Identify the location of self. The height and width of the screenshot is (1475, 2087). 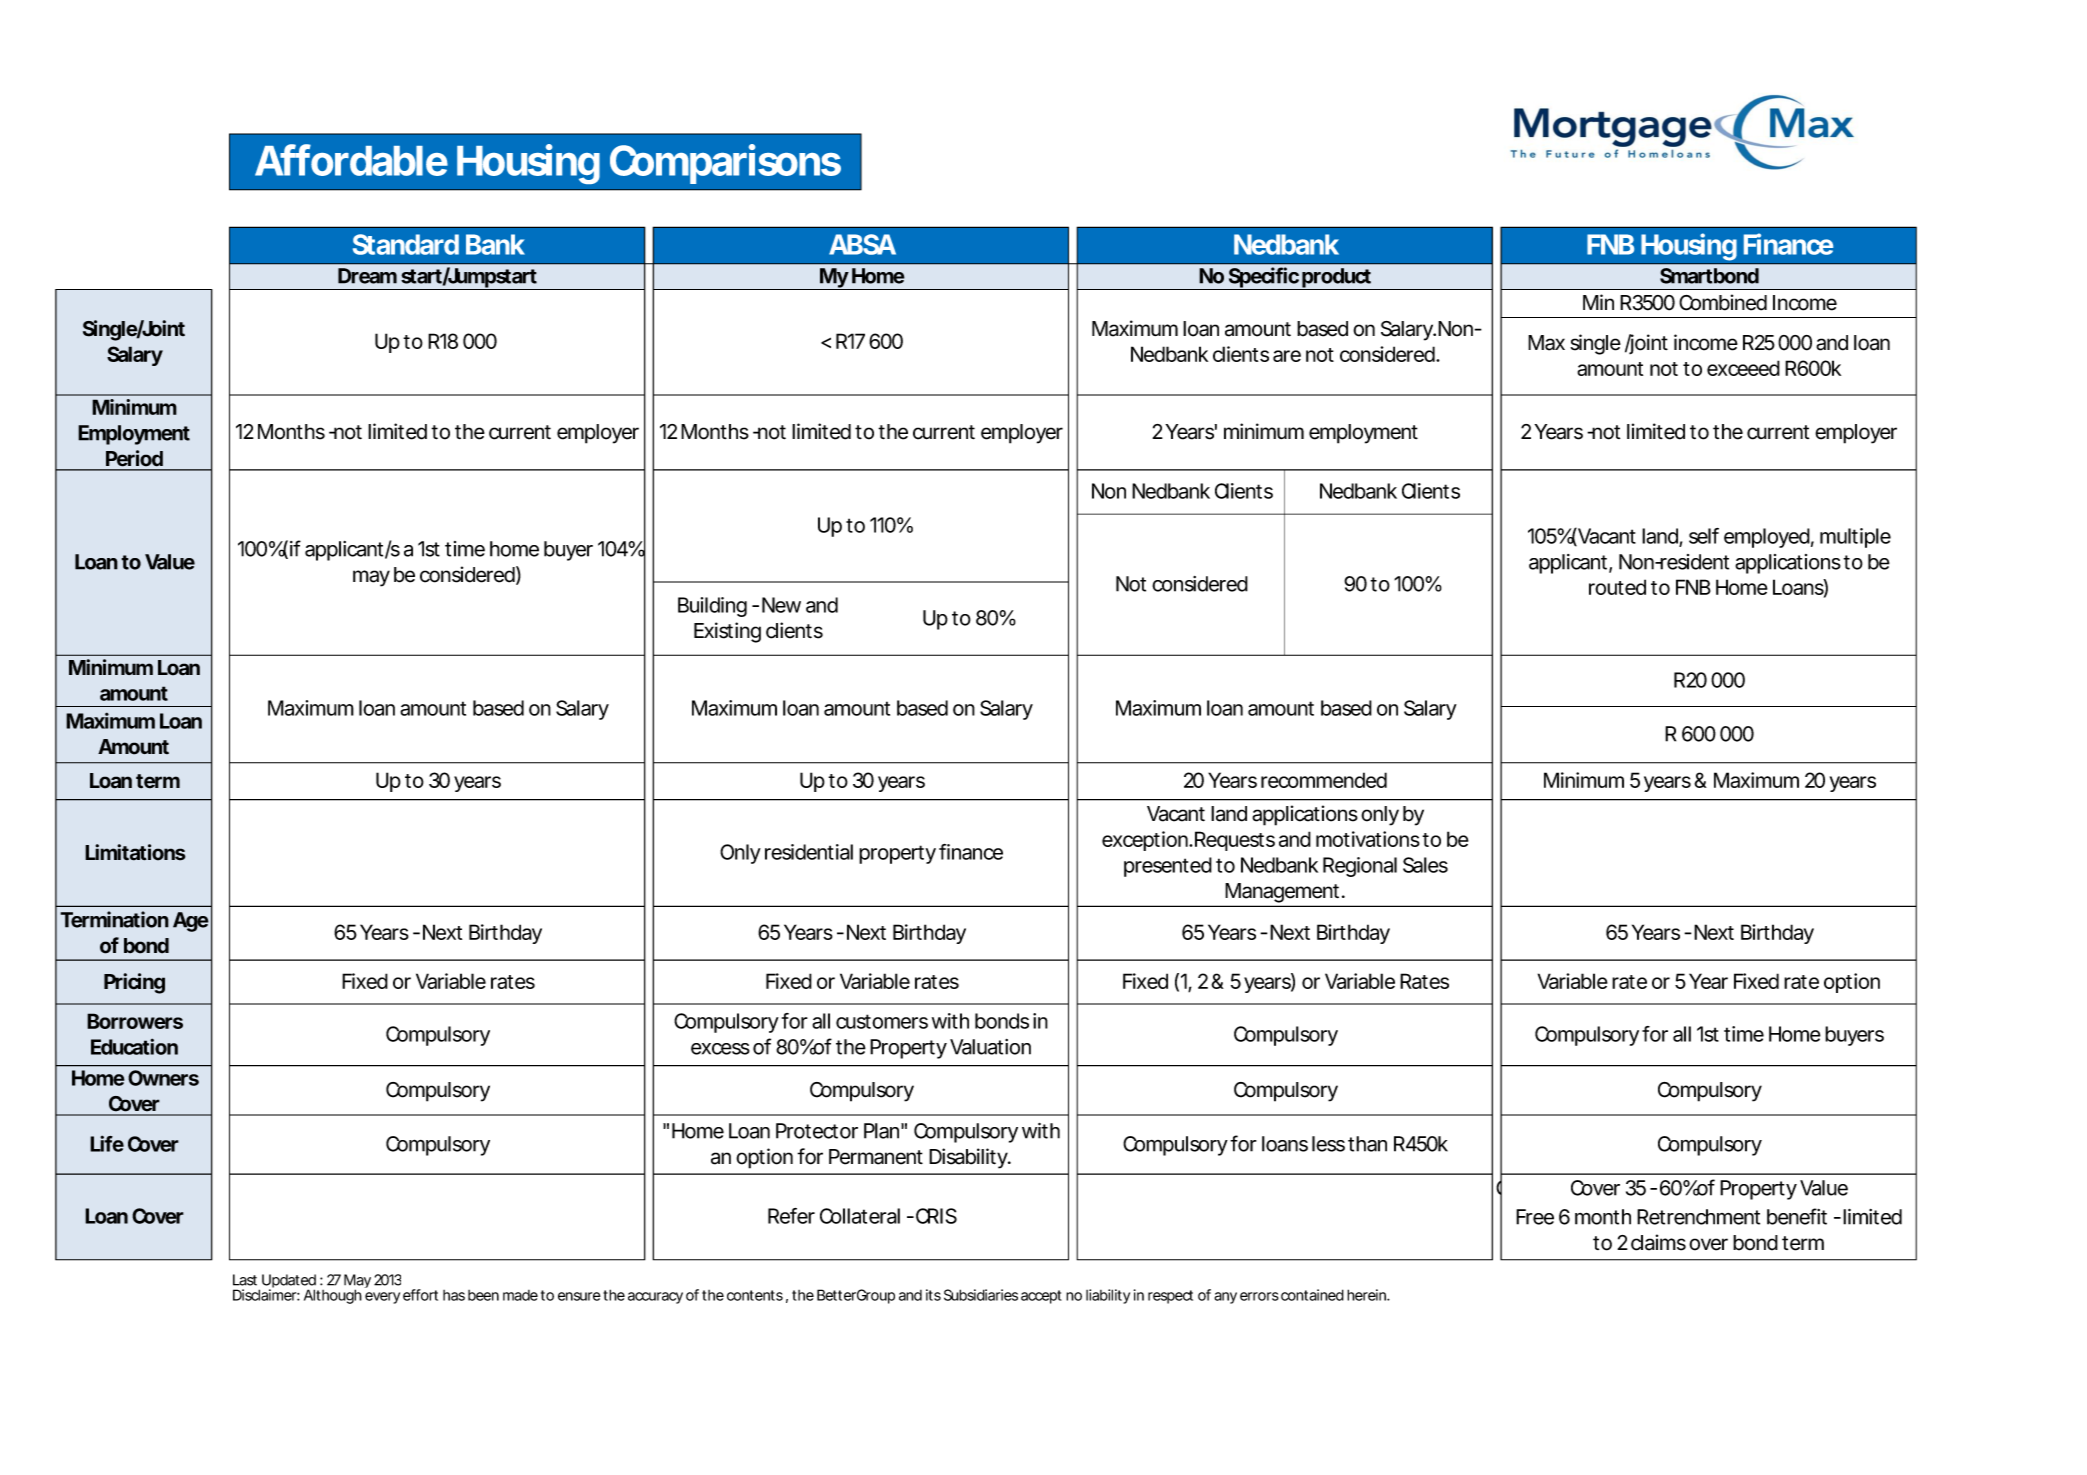
(1704, 536).
